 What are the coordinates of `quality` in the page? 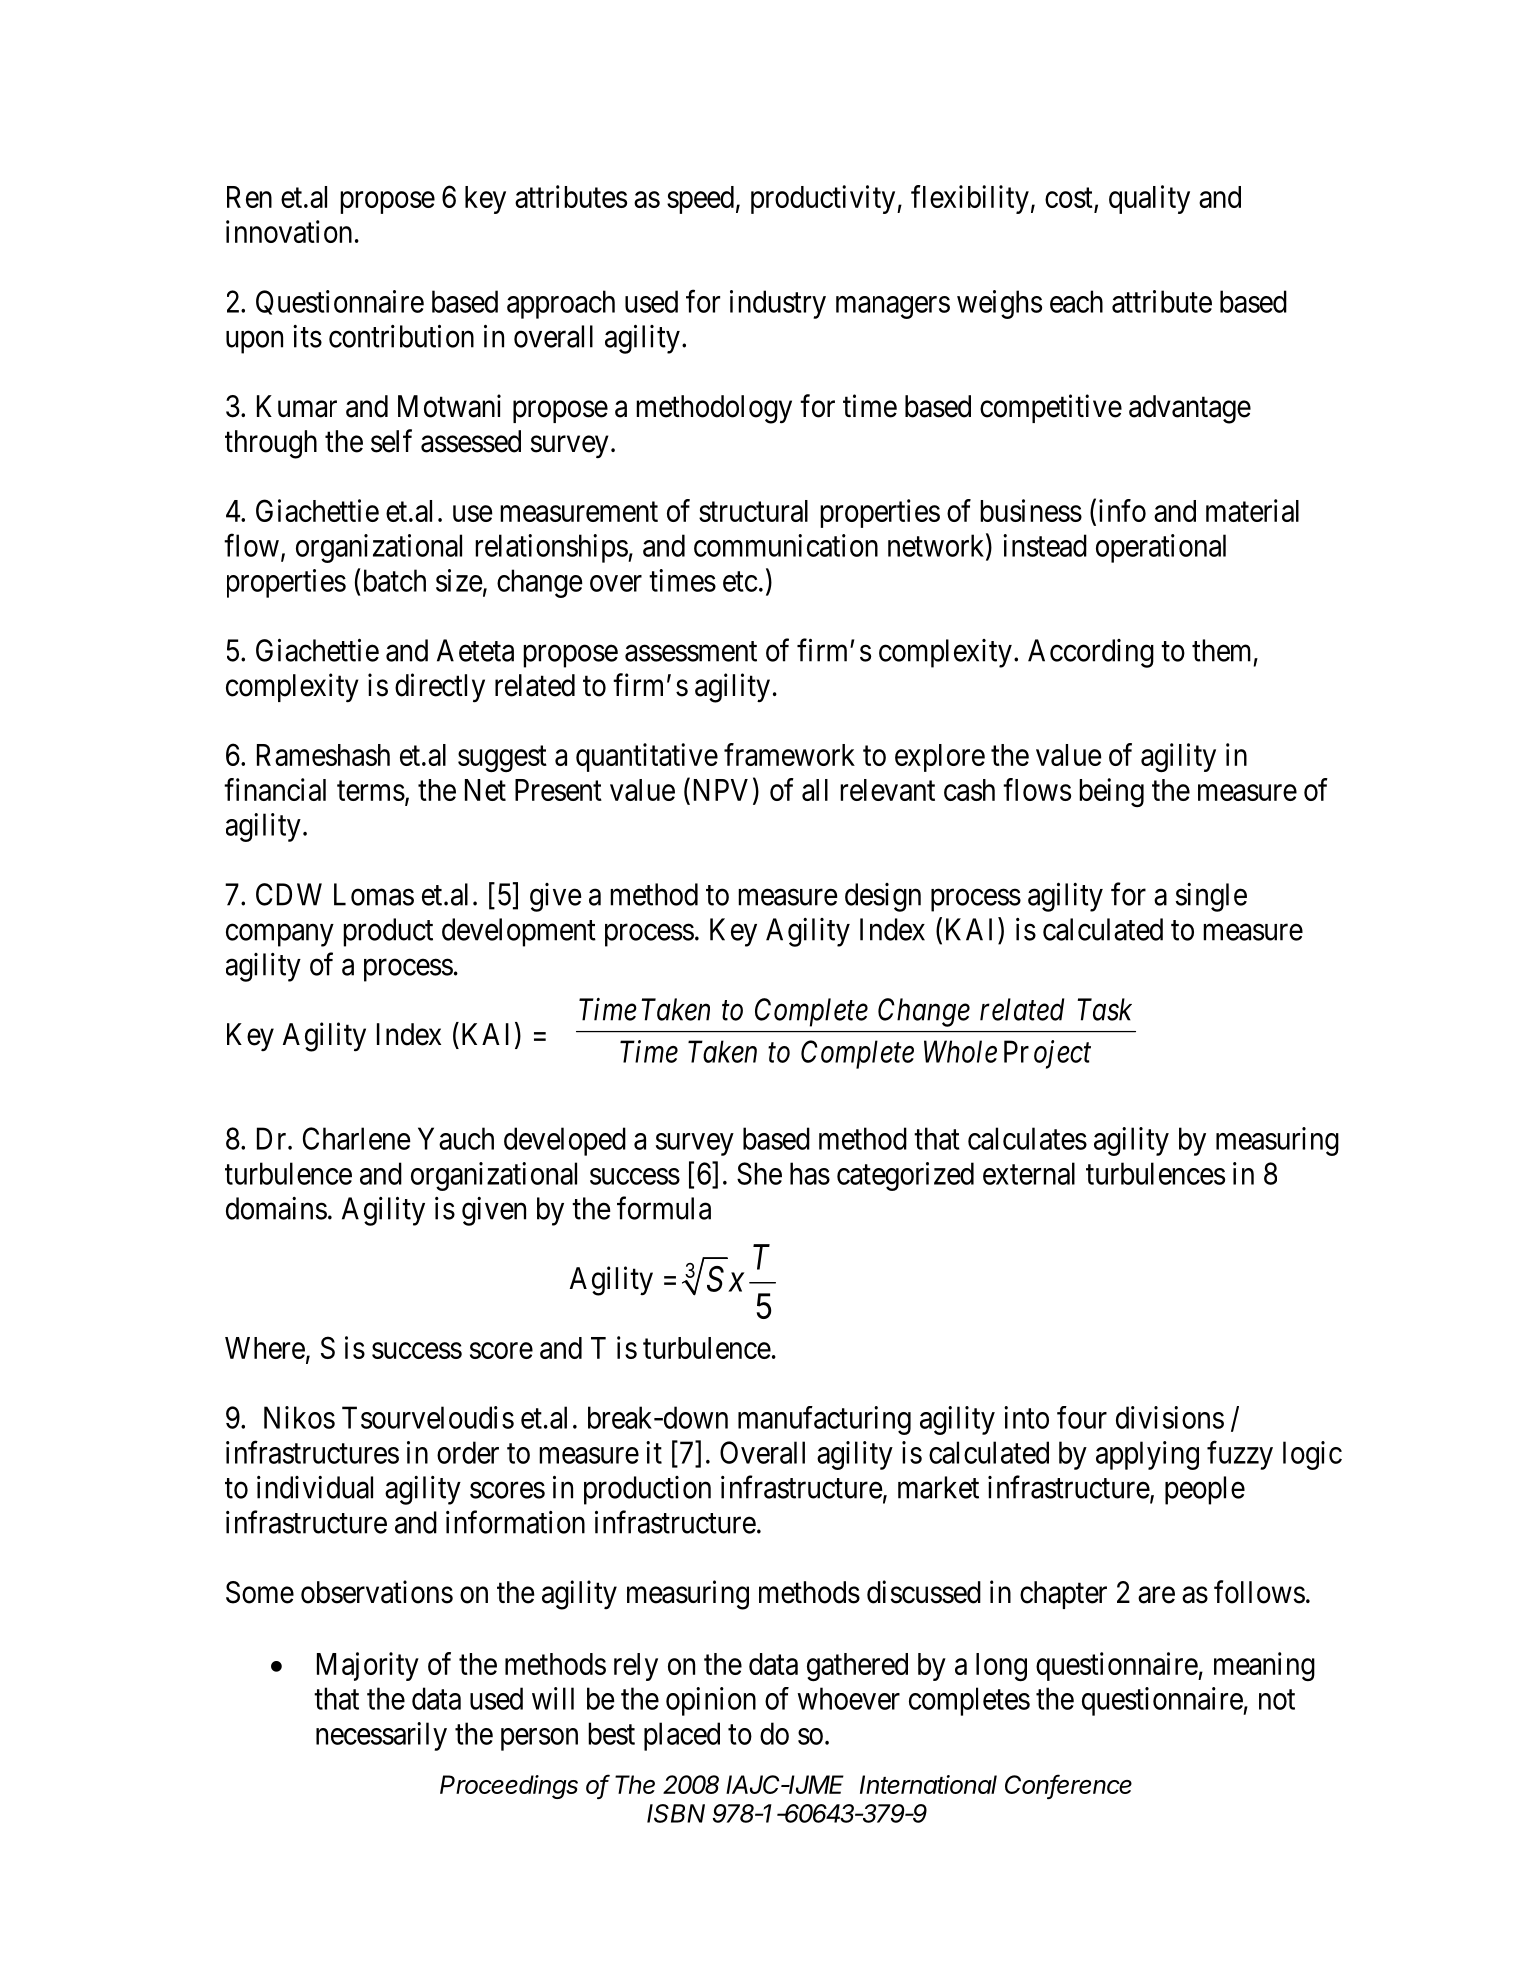 It's located at (1149, 199).
